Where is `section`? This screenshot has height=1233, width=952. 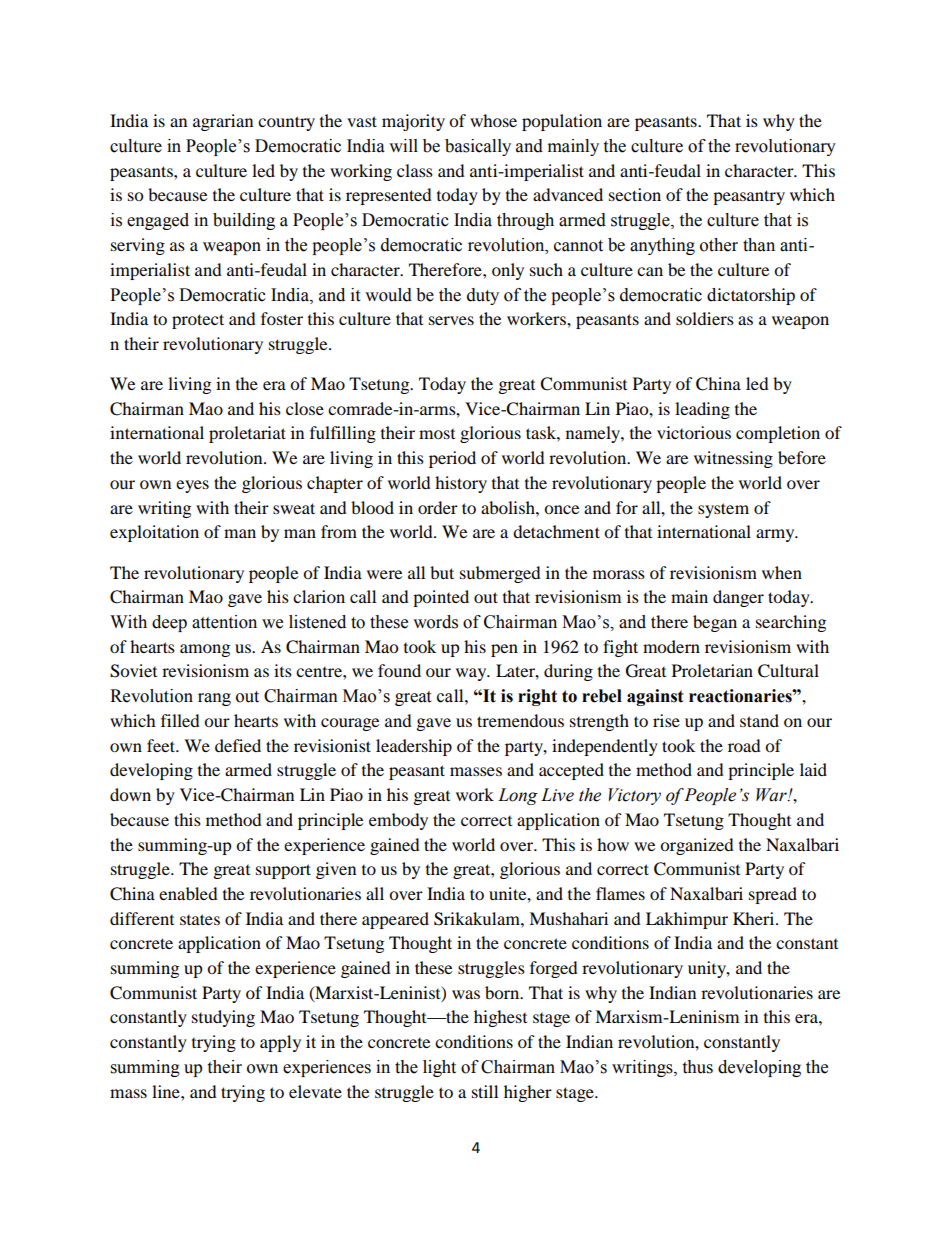
section is located at coordinates (635, 194).
